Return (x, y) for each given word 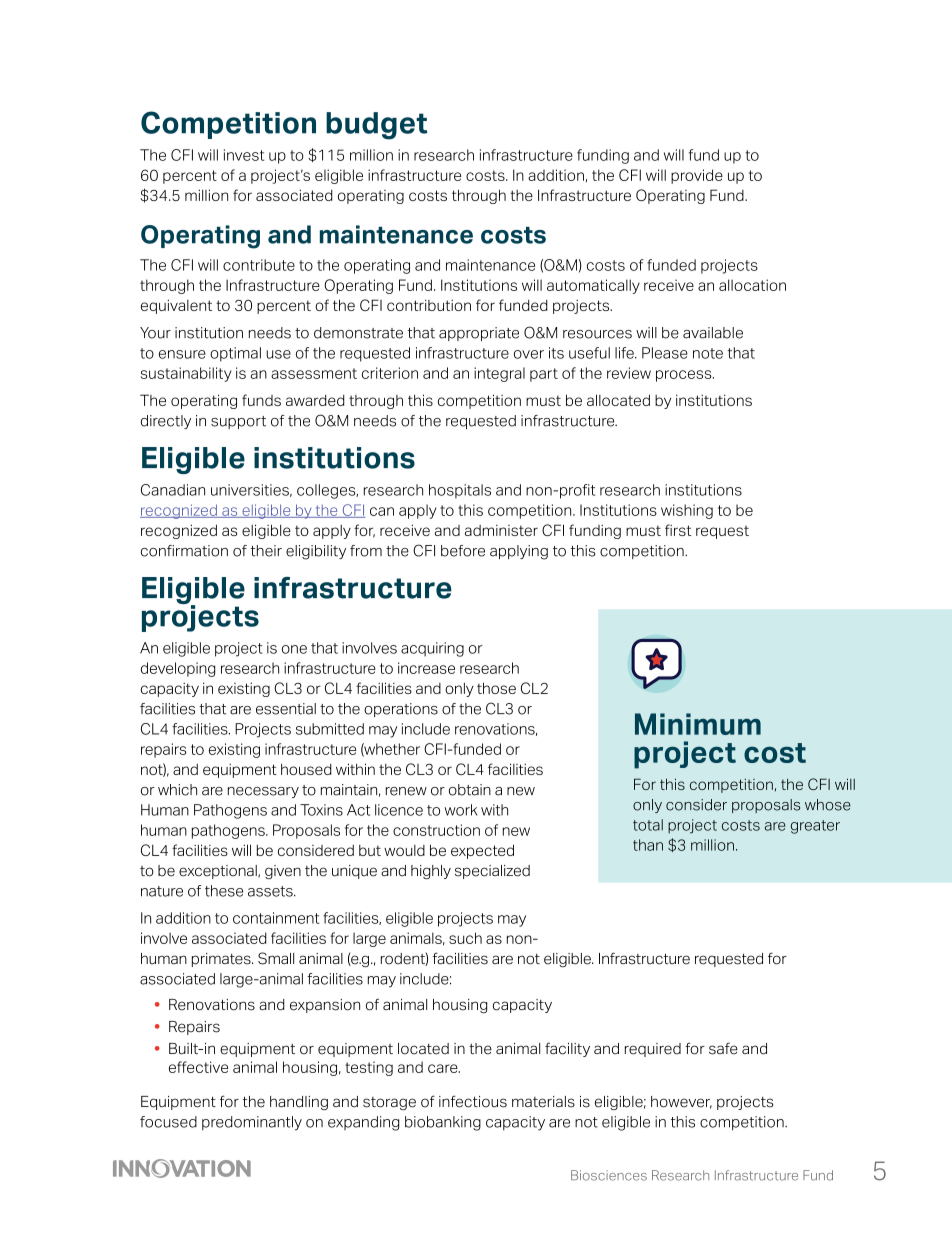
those (496, 688)
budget (377, 126)
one (294, 649)
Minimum (698, 724)
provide (697, 176)
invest (244, 155)
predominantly (252, 1123)
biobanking (443, 1123)
